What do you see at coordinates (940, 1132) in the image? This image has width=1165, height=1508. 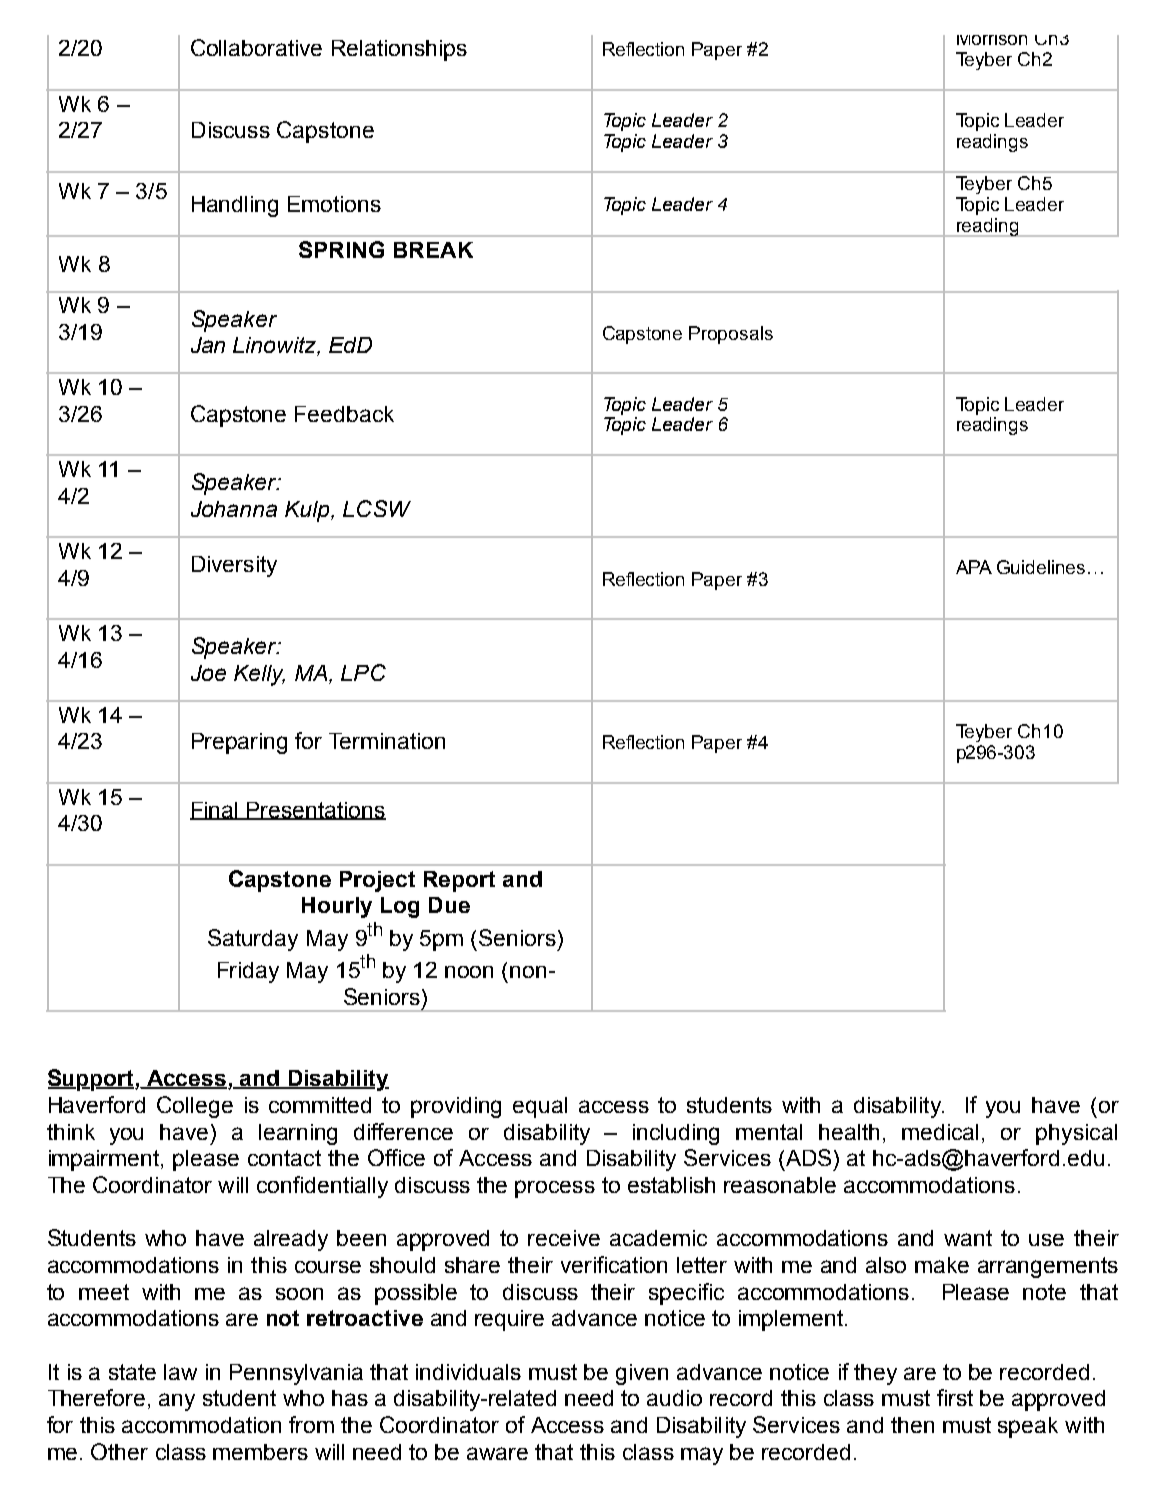 I see `medical` at bounding box center [940, 1132].
